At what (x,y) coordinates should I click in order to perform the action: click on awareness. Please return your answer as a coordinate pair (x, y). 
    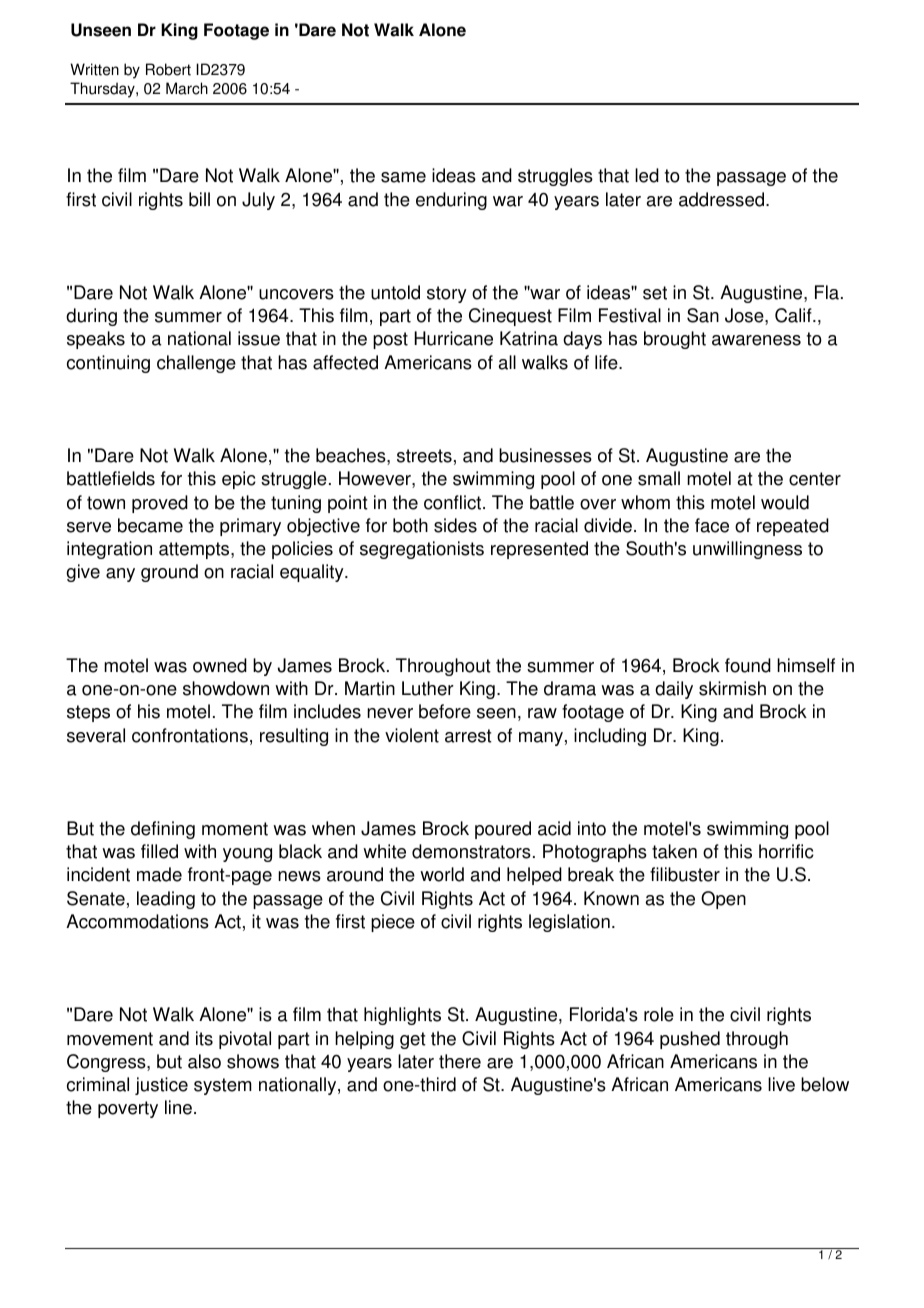
    Looking at the image, I should click on (756, 340).
